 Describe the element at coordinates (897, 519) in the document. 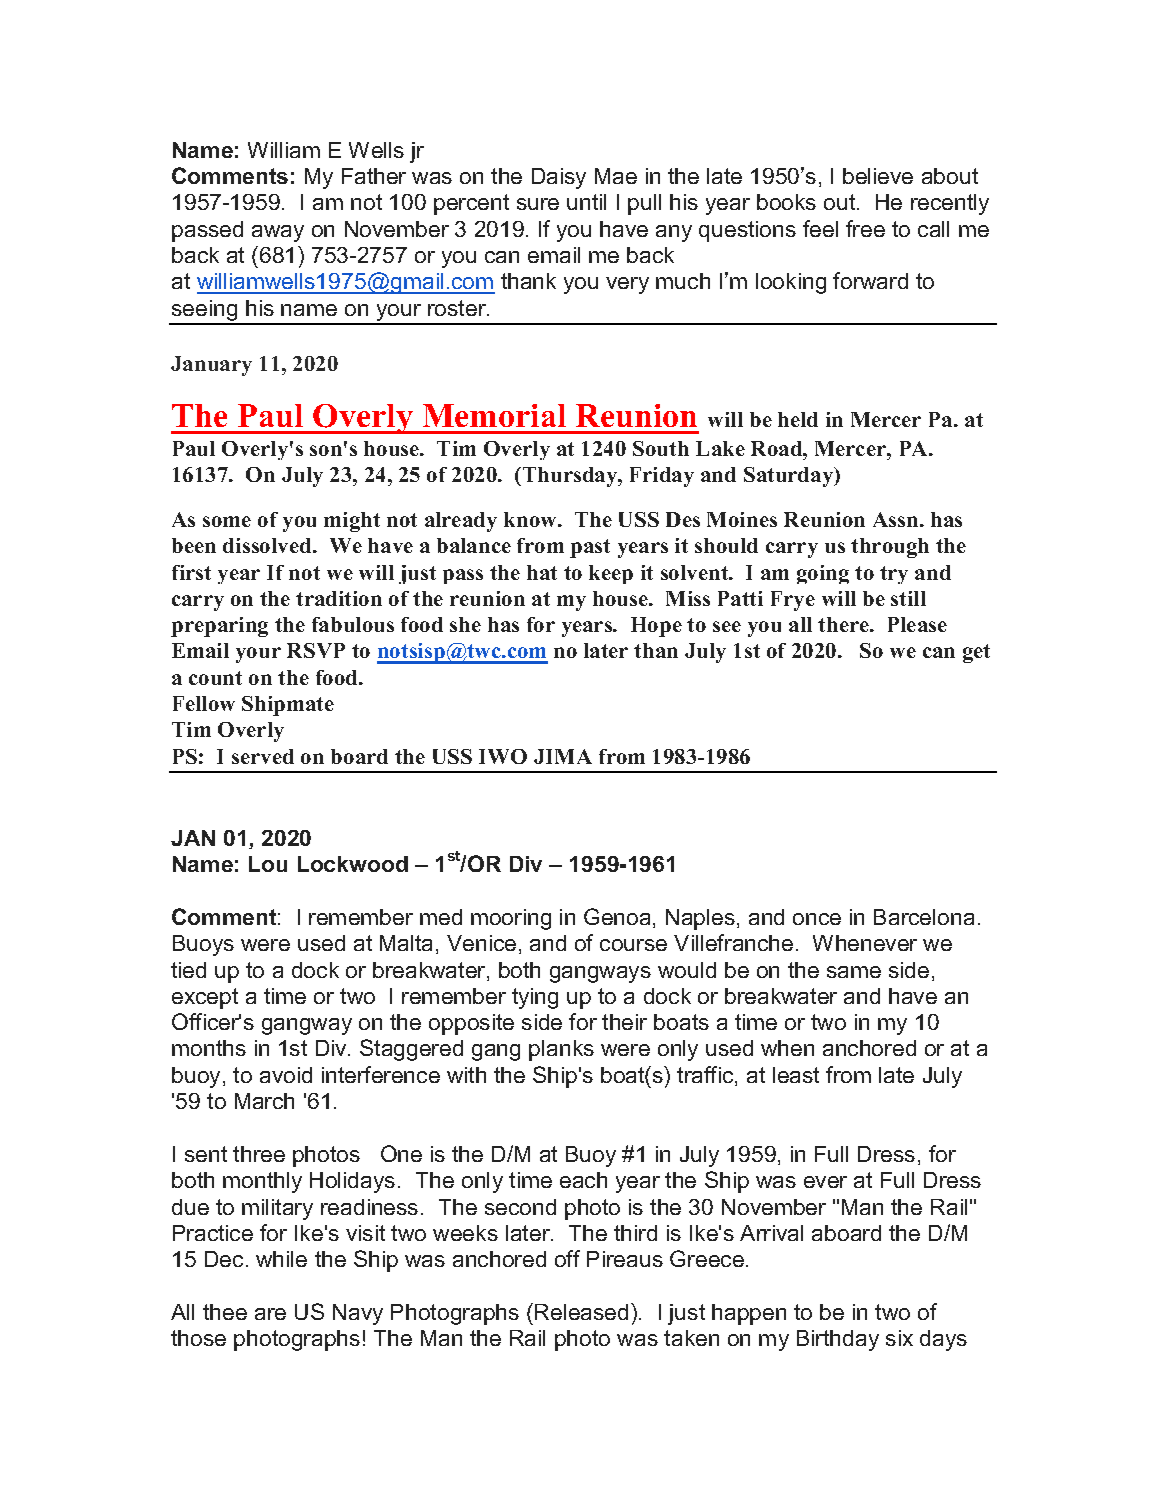

I see `Assn` at that location.
